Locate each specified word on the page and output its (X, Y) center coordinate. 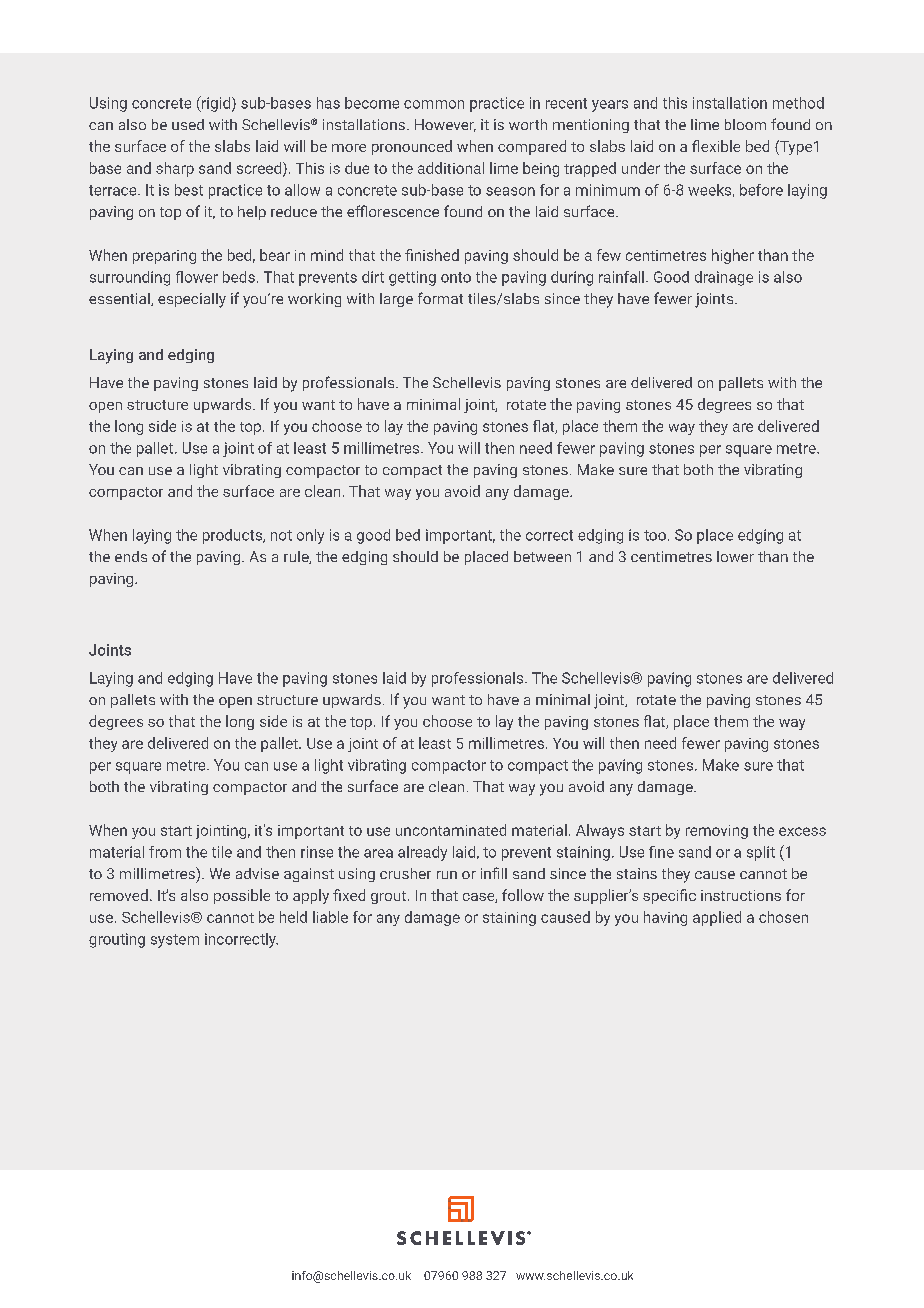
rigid (216, 104)
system (175, 941)
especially (192, 300)
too (655, 535)
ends (131, 556)
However (445, 125)
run (447, 875)
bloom (745, 124)
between (542, 556)
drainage (724, 278)
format (440, 298)
